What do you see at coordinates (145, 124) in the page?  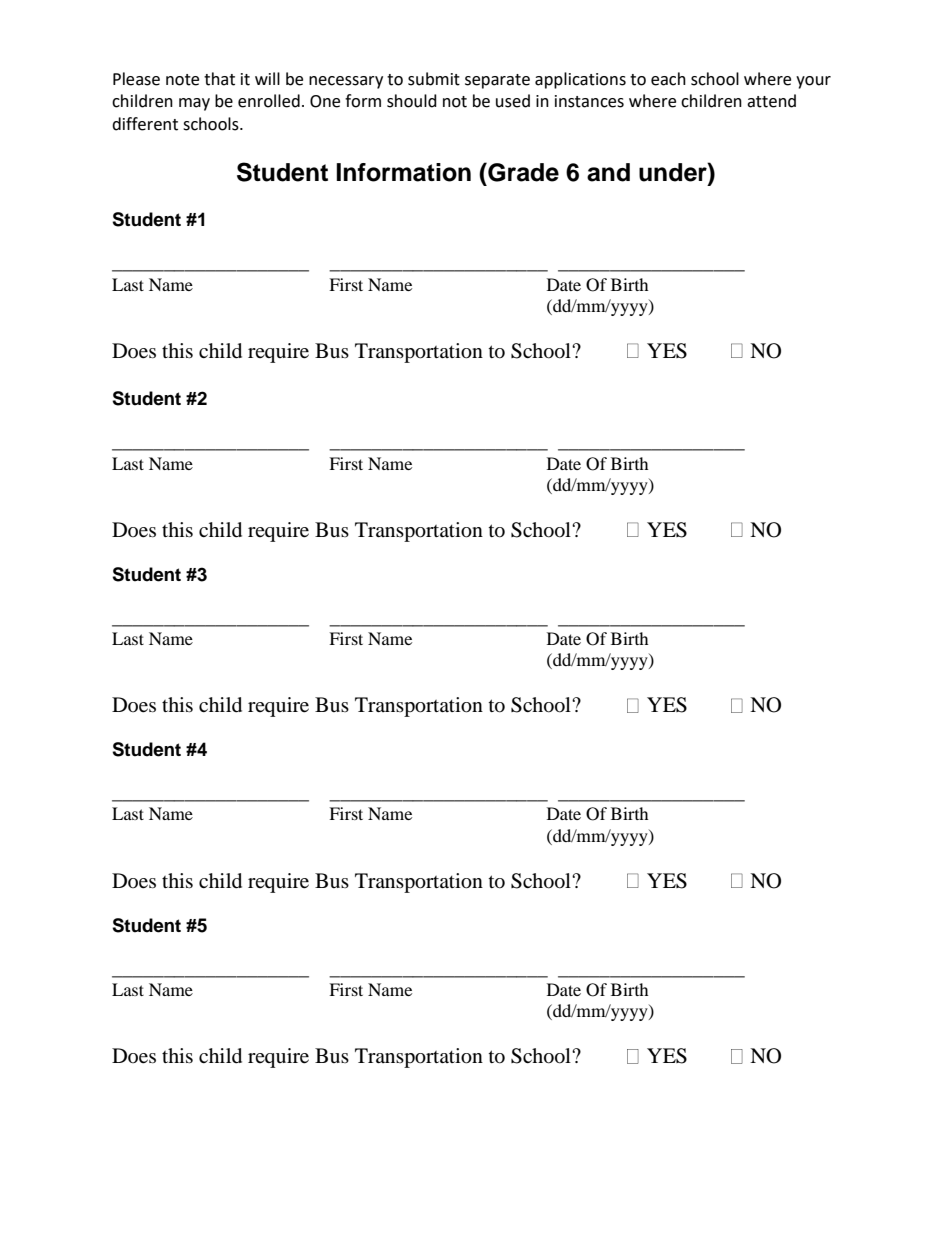 I see `different` at bounding box center [145, 124].
